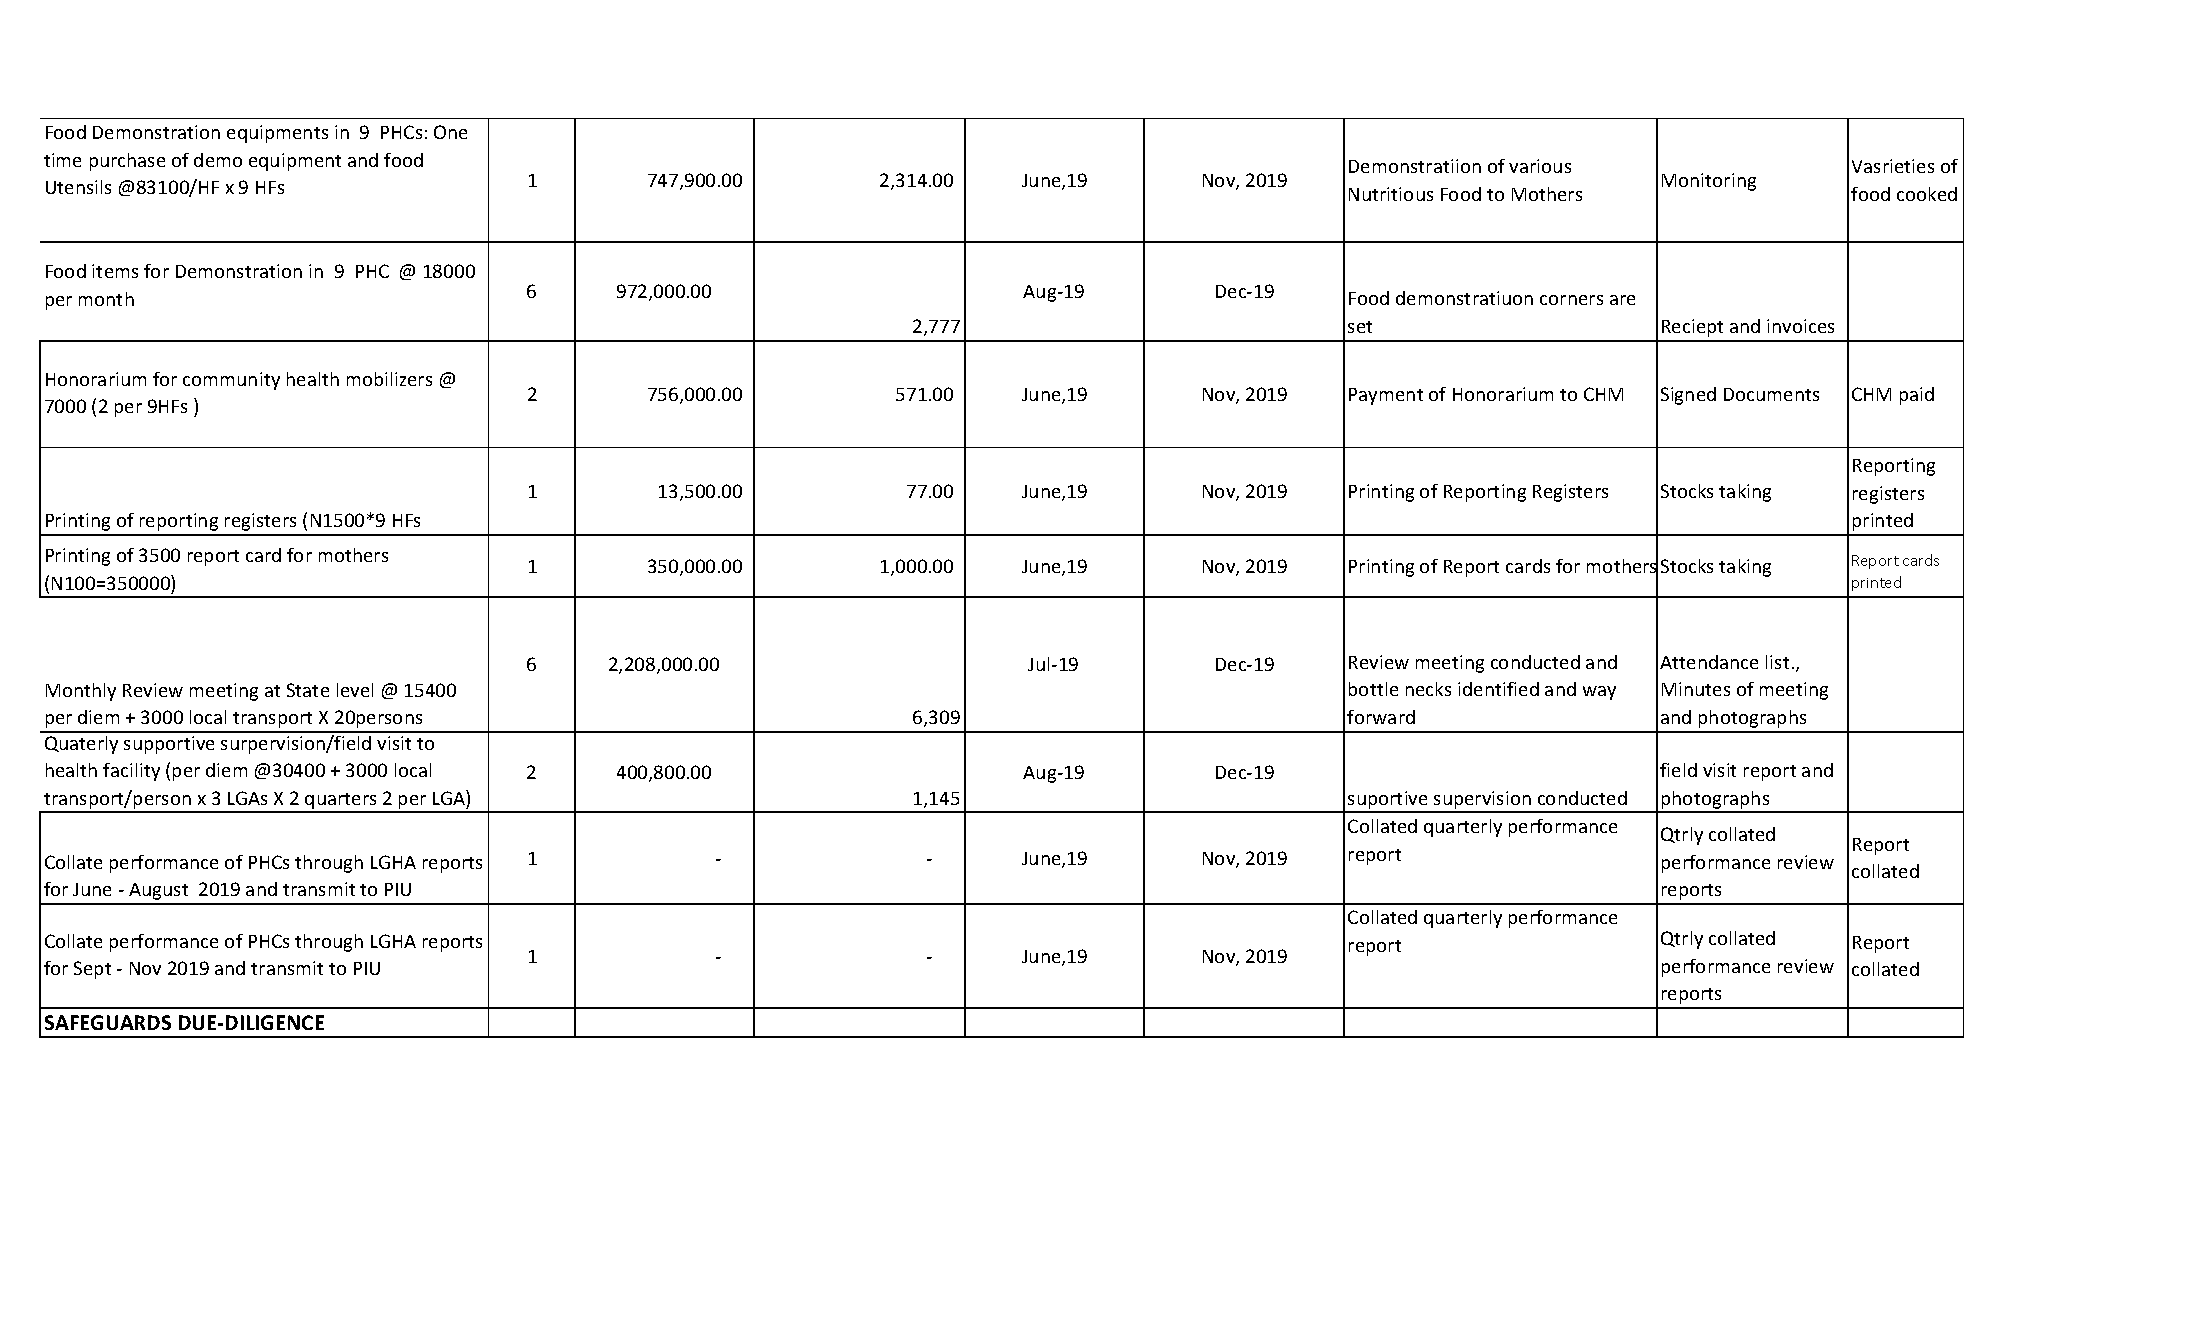 The width and height of the document is (2190, 1330). What do you see at coordinates (308, 690) in the document?
I see `State` at bounding box center [308, 690].
